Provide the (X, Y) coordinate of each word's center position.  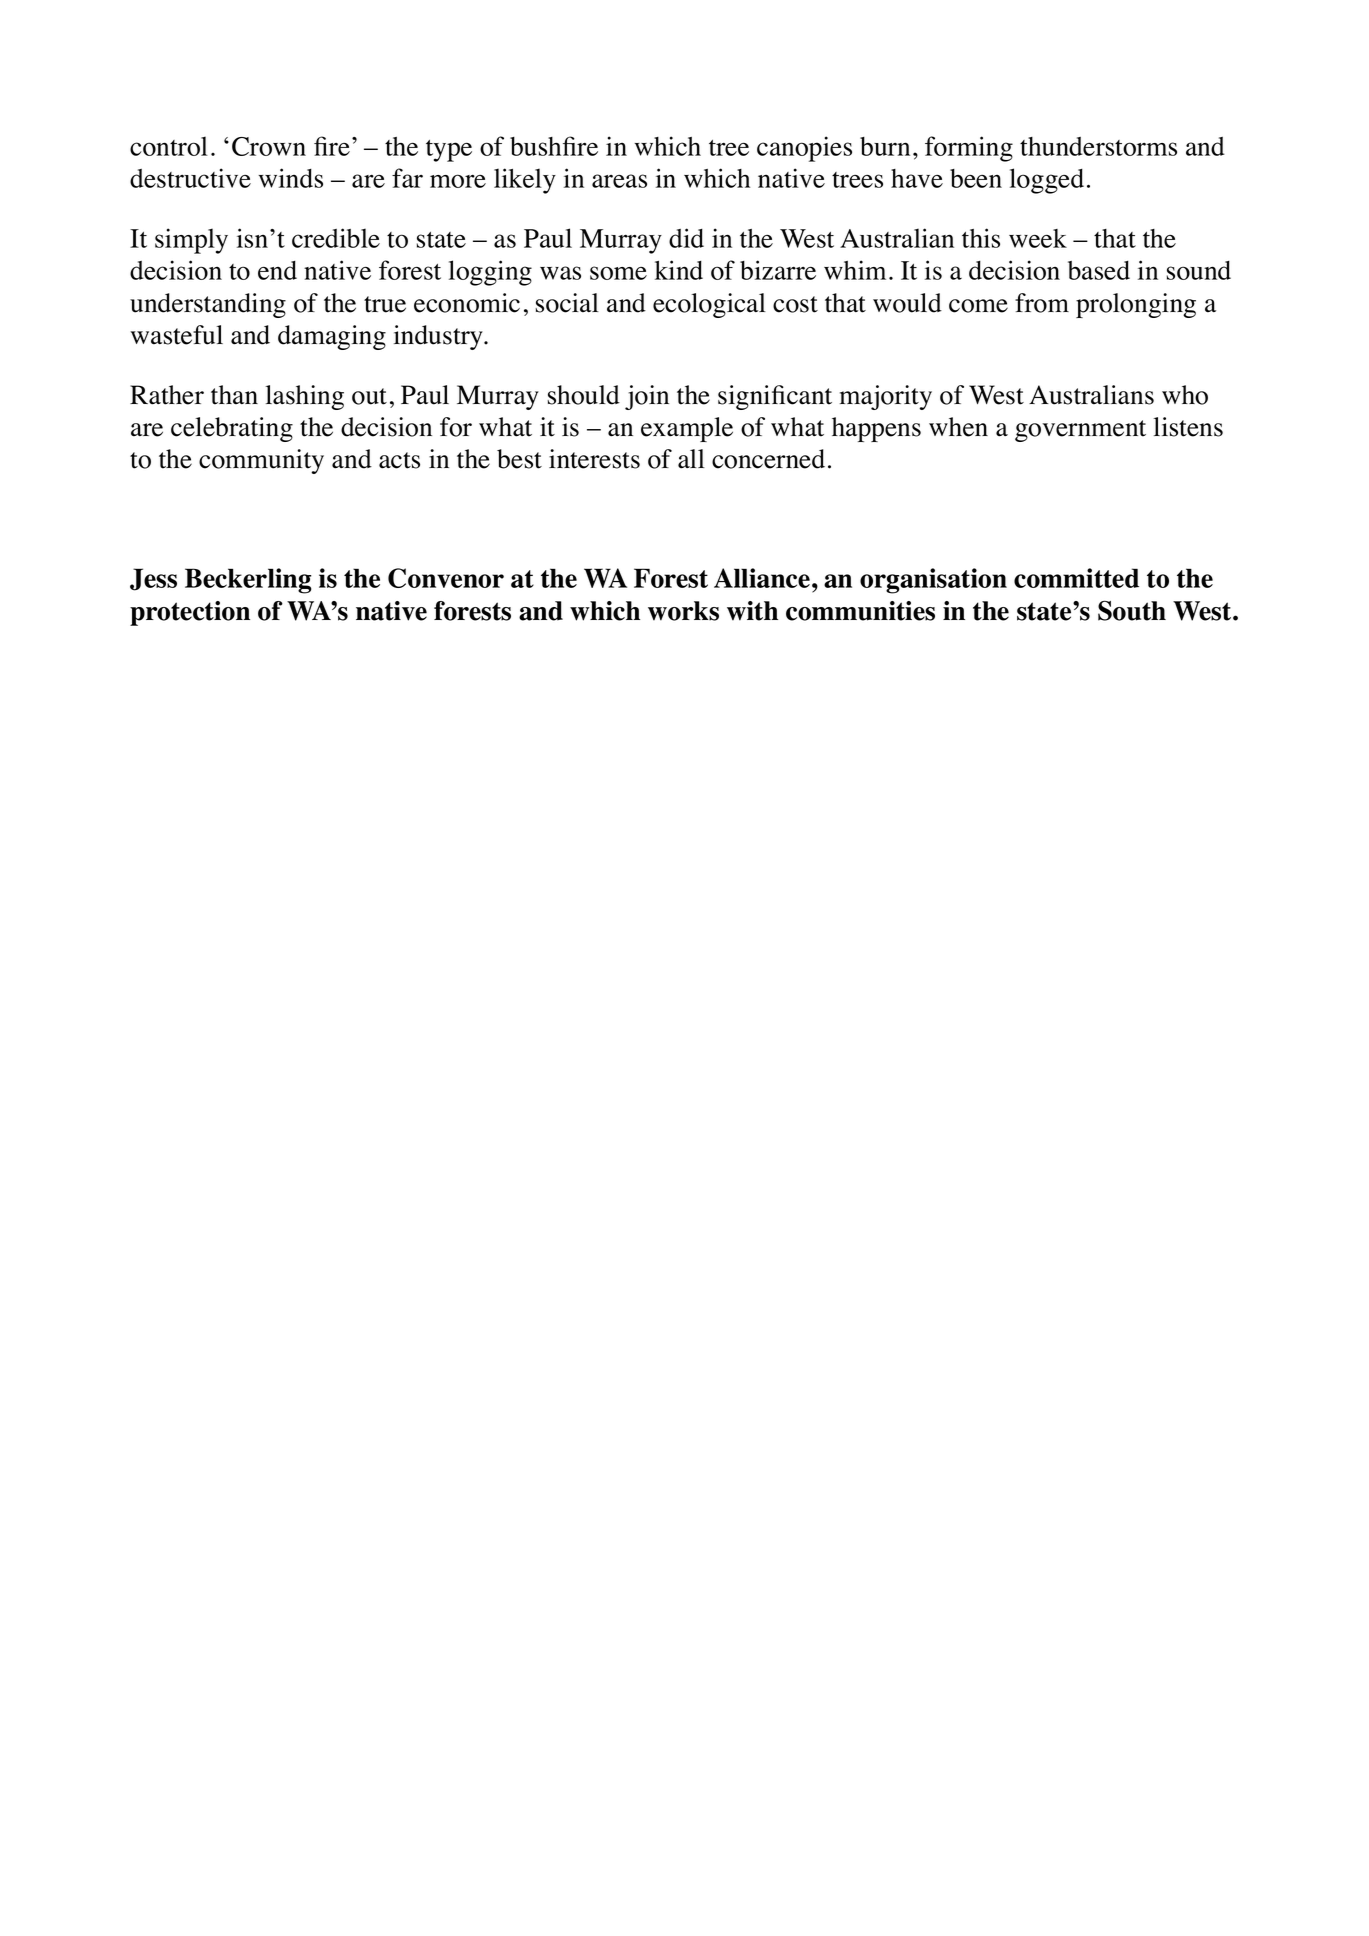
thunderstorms (1098, 146)
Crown (269, 146)
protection (190, 613)
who (1185, 395)
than (234, 395)
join (647, 397)
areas (619, 181)
